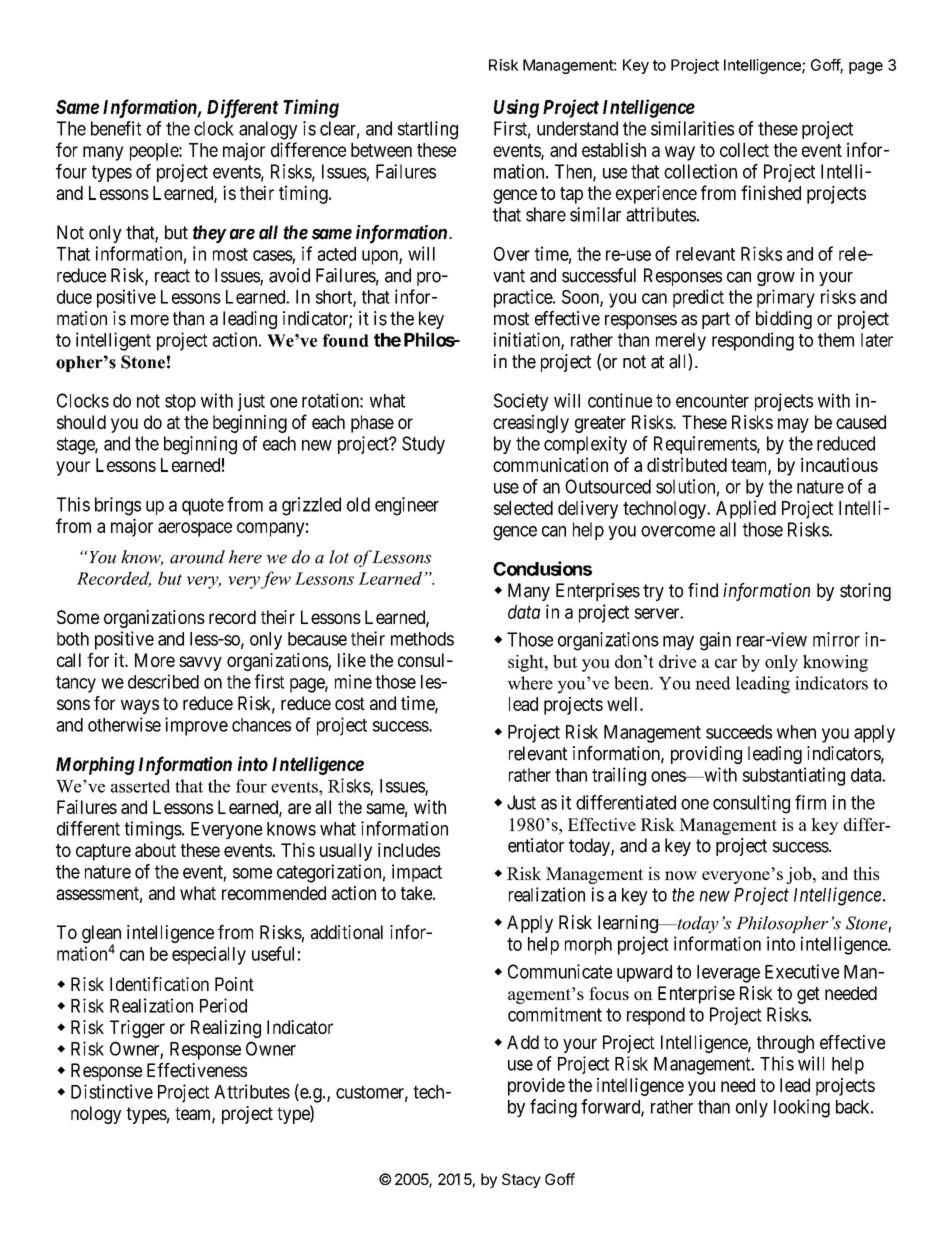 This document has width=952, height=1233. Describe the element at coordinates (428, 130) in the document. I see `startling` at that location.
